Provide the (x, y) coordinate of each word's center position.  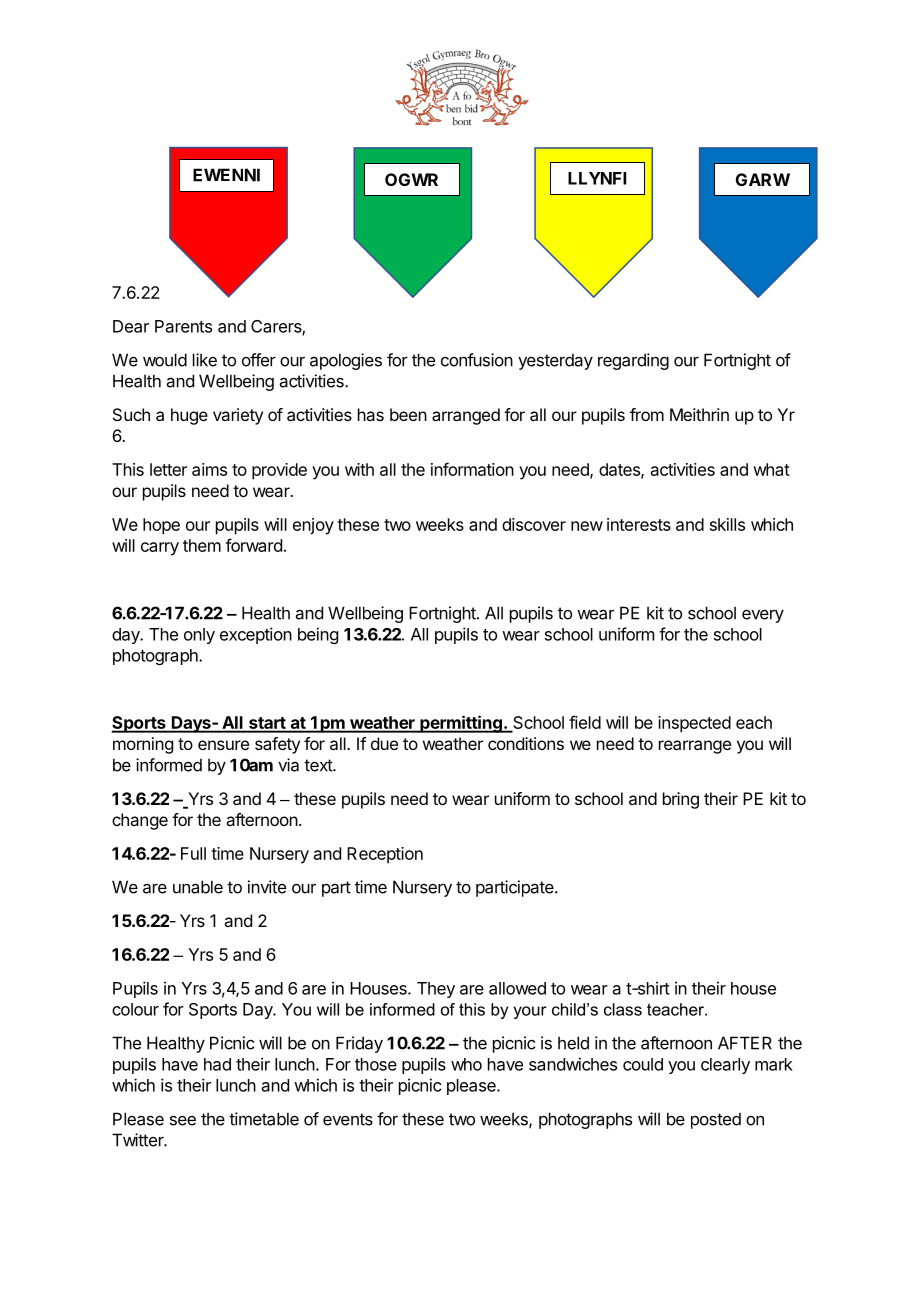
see (183, 1120)
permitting (461, 724)
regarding (633, 361)
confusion (477, 360)
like (205, 360)
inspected (694, 724)
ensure (223, 745)
